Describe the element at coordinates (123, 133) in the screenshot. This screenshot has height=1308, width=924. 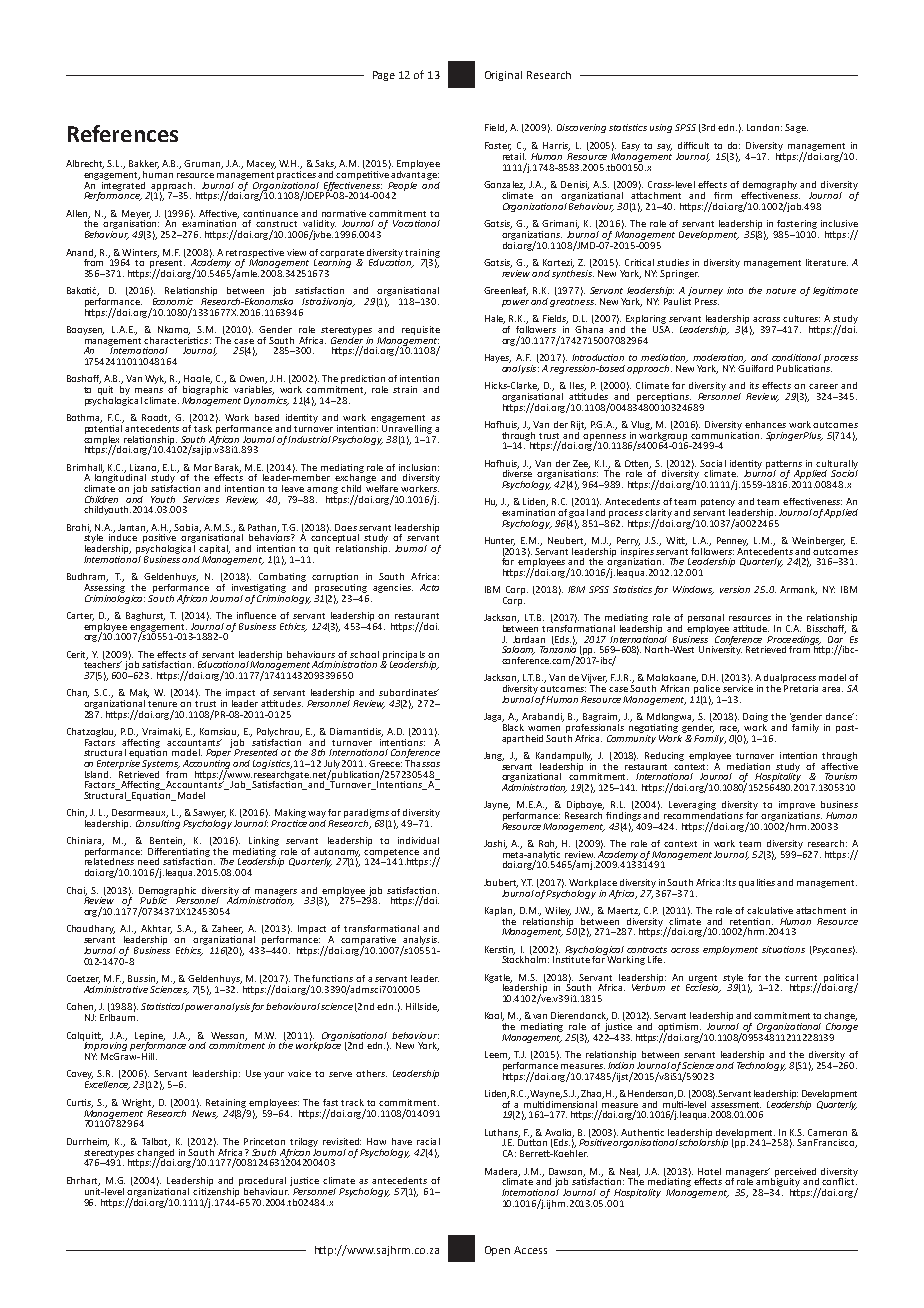
I see `References` at that location.
